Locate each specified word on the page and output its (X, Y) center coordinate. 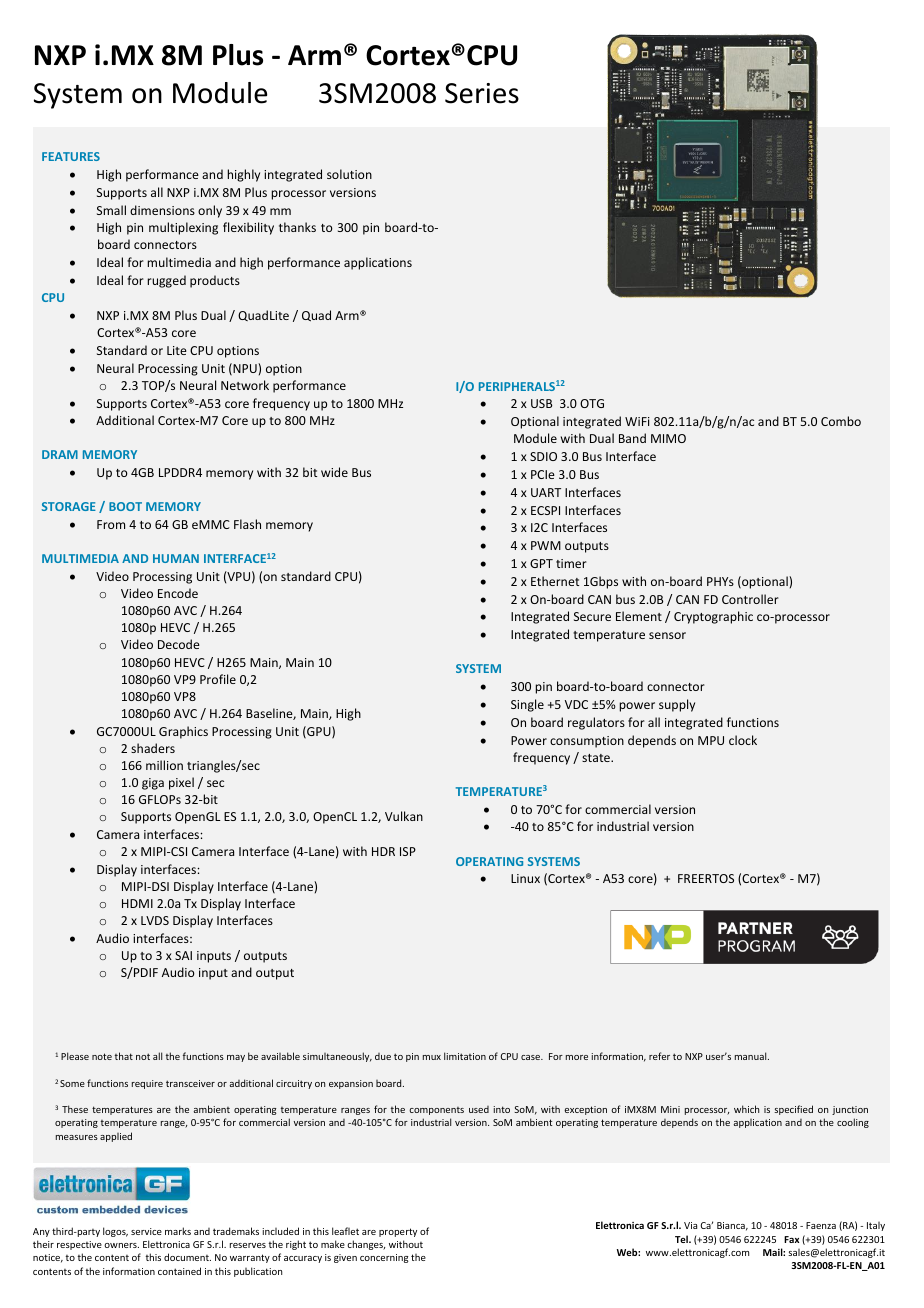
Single (527, 705)
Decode (179, 644)
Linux (525, 878)
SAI (183, 955)
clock (743, 740)
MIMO (668, 438)
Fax (791, 1239)
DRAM (60, 454)
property (398, 1232)
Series (482, 93)
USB (541, 403)
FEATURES (71, 156)
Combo (841, 421)
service (146, 1231)
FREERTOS (706, 878)
